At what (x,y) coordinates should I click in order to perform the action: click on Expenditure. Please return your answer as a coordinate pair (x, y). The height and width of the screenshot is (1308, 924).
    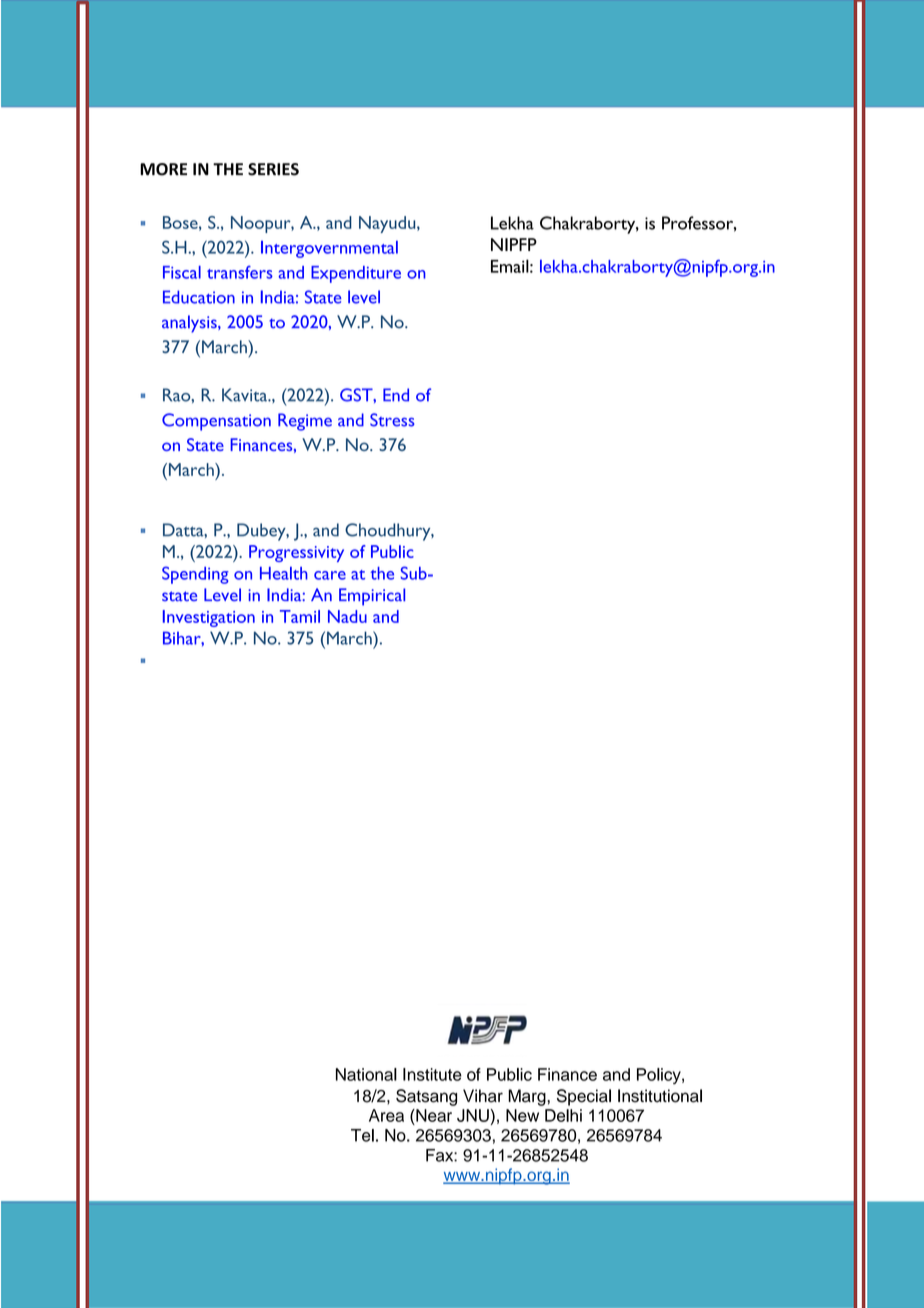
    Looking at the image, I should click on (356, 274).
